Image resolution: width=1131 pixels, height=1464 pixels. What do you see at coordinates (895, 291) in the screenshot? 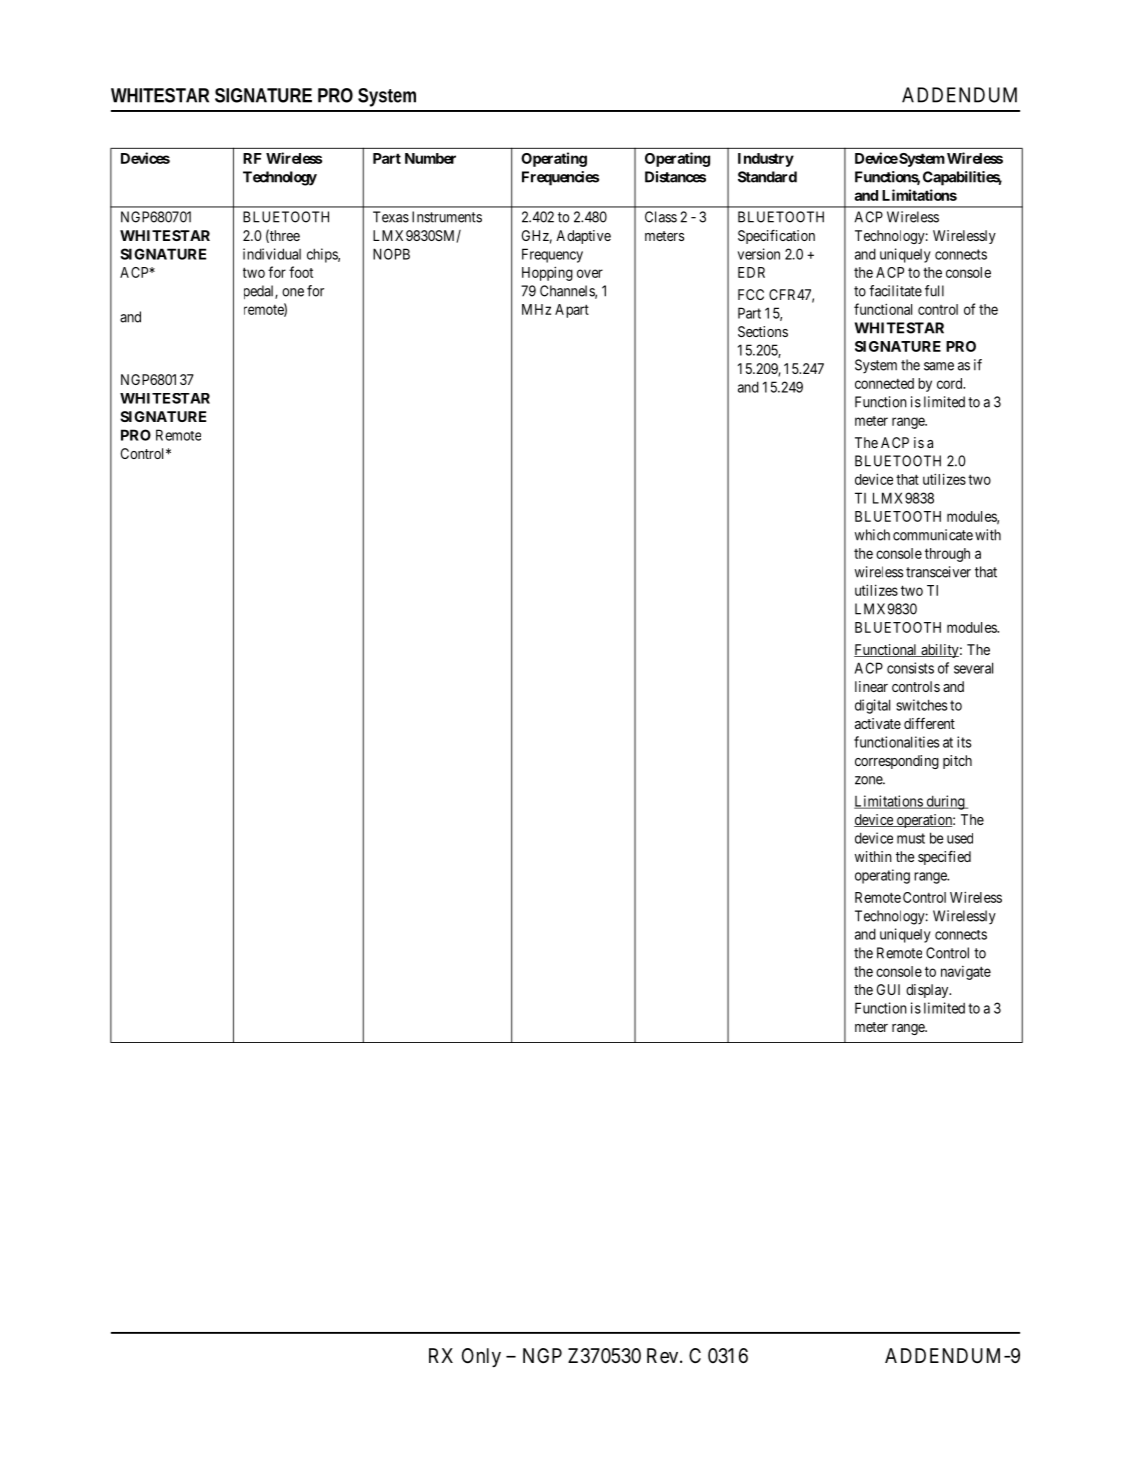
I see `facilitate` at bounding box center [895, 291].
